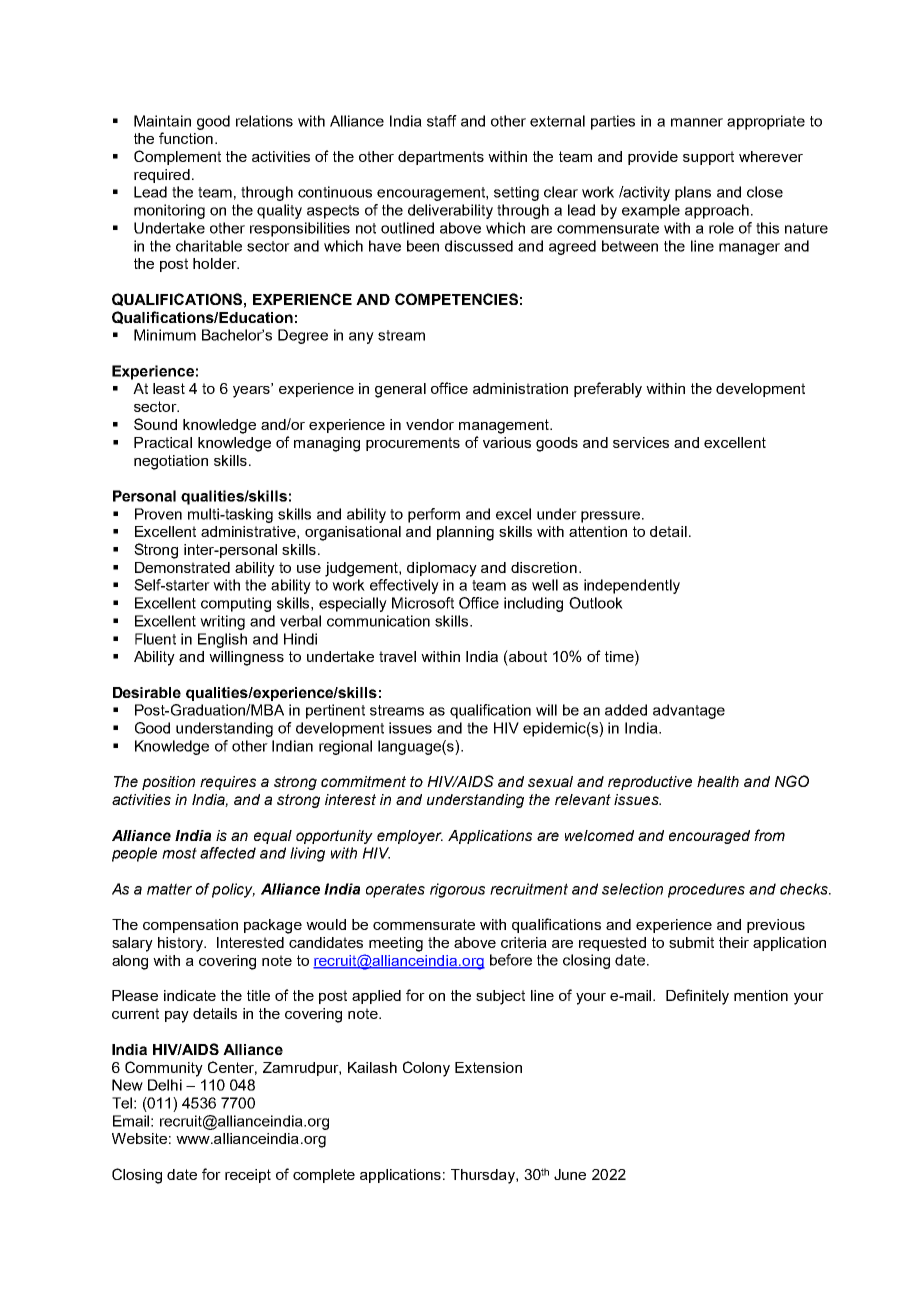  I want to click on employer, so click(410, 837).
